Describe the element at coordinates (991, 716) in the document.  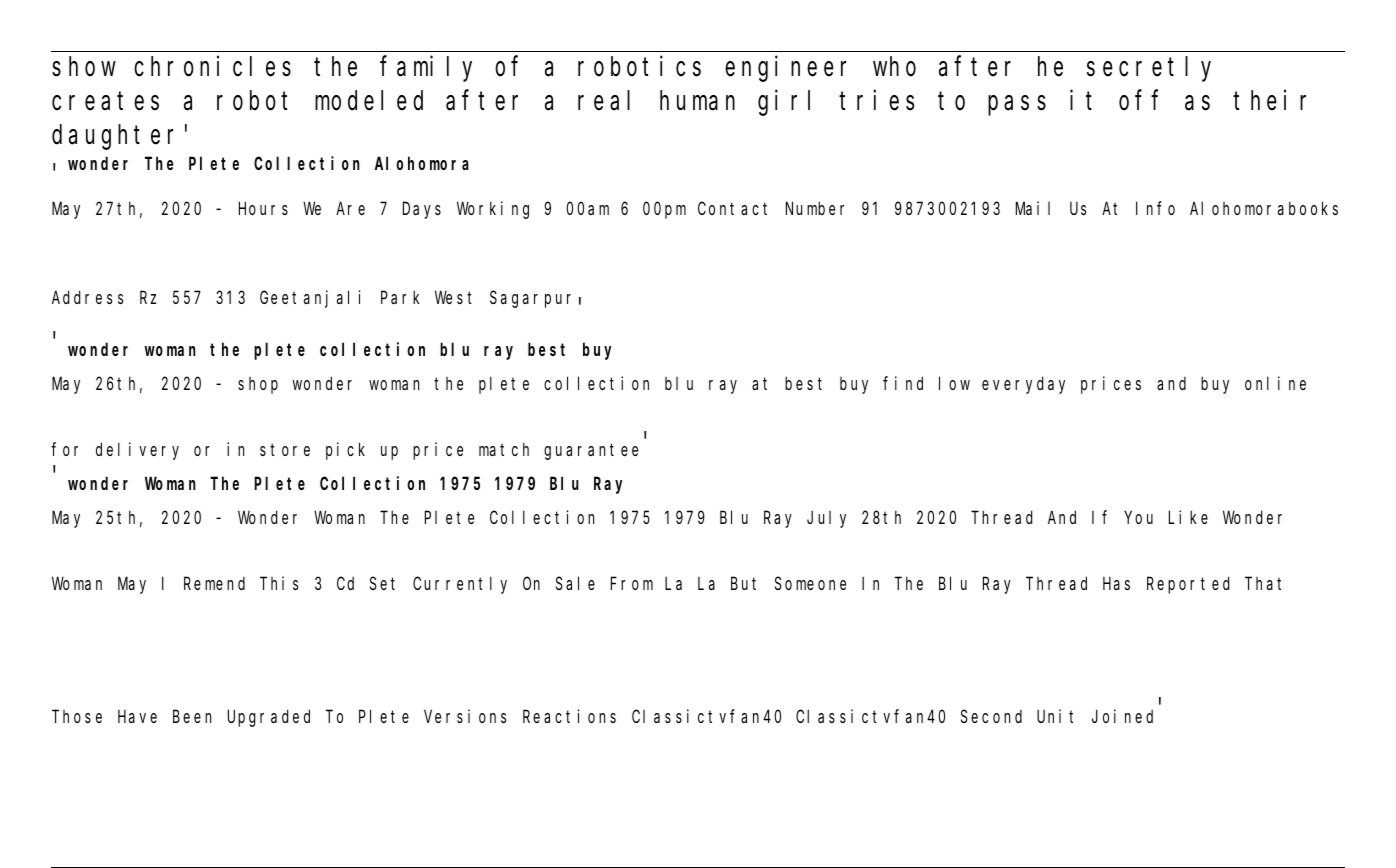
I see `Second` at that location.
